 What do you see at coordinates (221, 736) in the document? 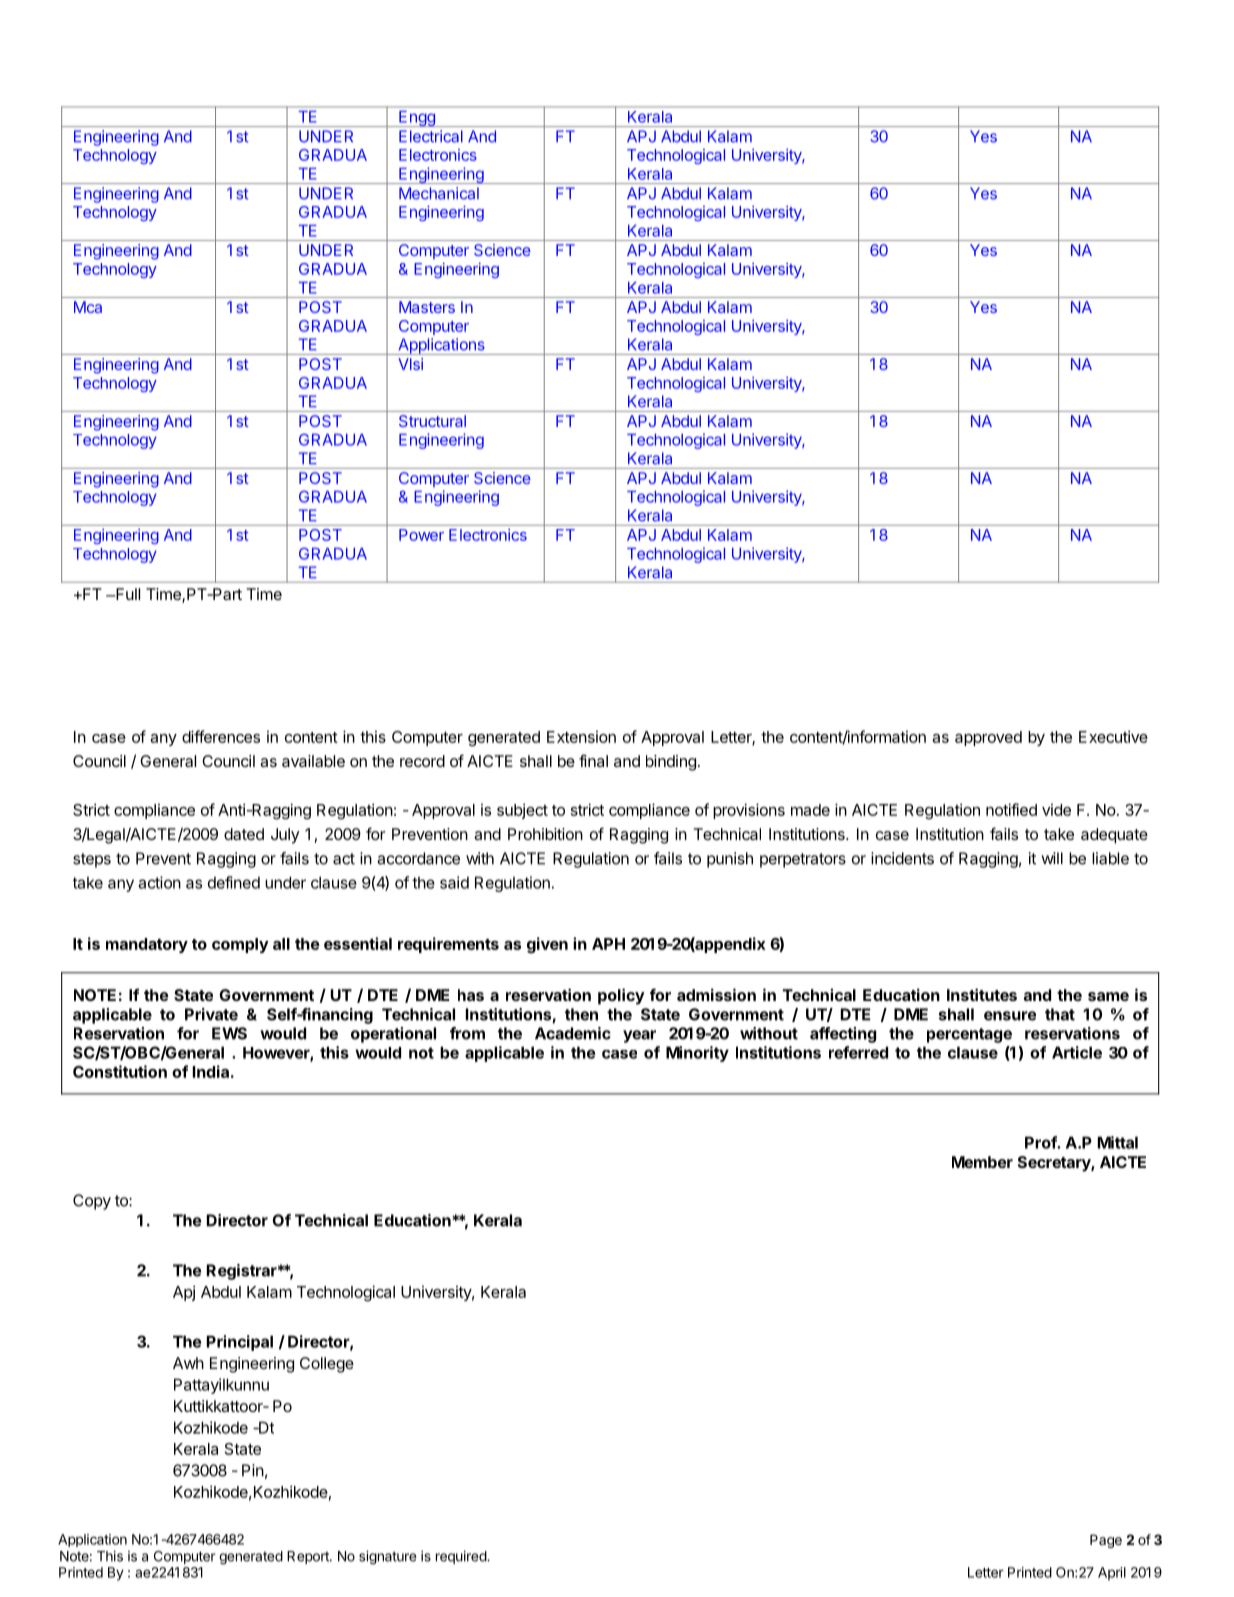
I see `differences` at bounding box center [221, 736].
